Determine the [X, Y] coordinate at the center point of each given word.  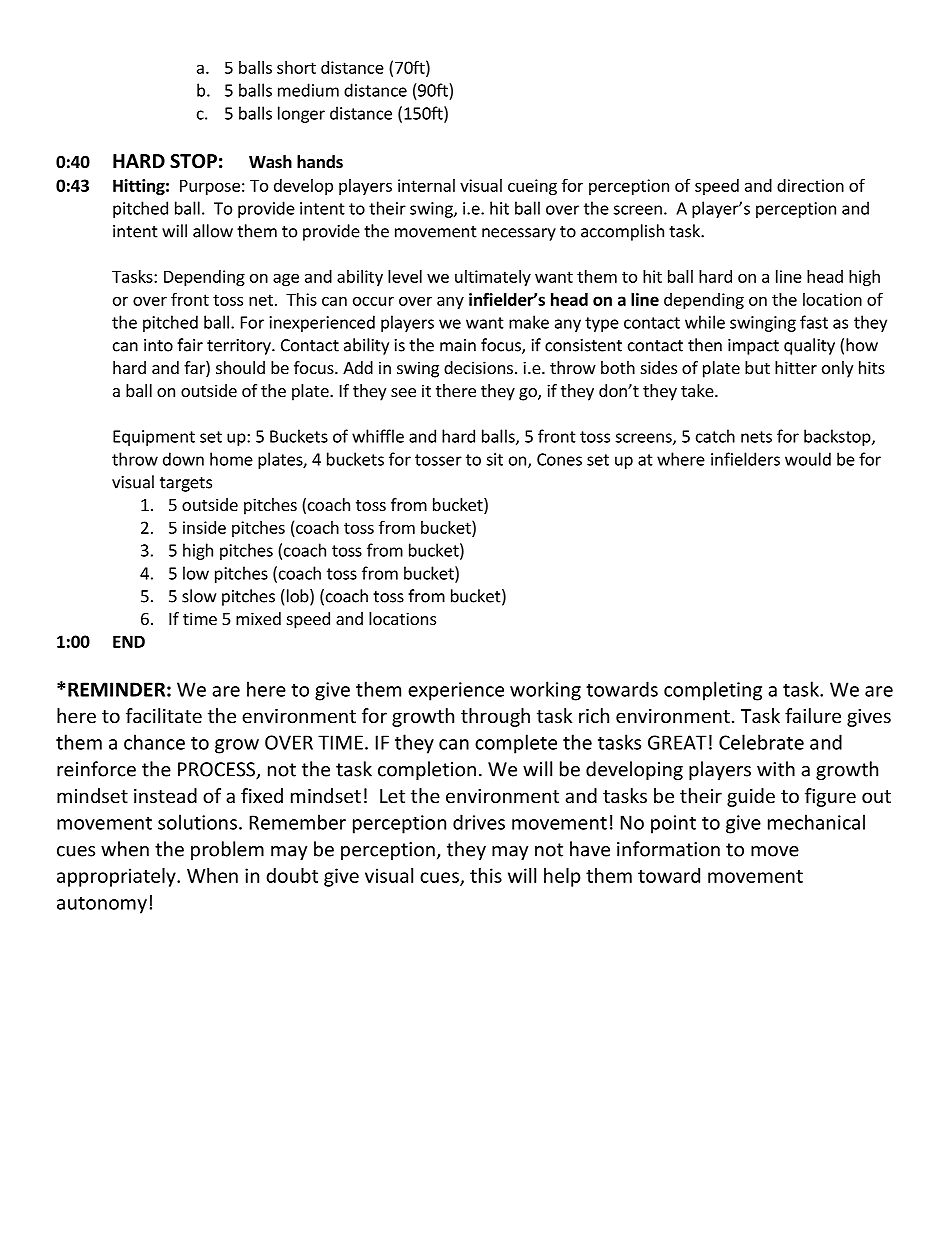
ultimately [493, 278]
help [562, 877]
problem [227, 850]
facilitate [164, 715]
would [808, 459]
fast [814, 322]
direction [810, 185]
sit [494, 459]
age [286, 279]
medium [308, 90]
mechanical [816, 822]
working [545, 691]
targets [186, 484]
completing [713, 691]
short [296, 67]
